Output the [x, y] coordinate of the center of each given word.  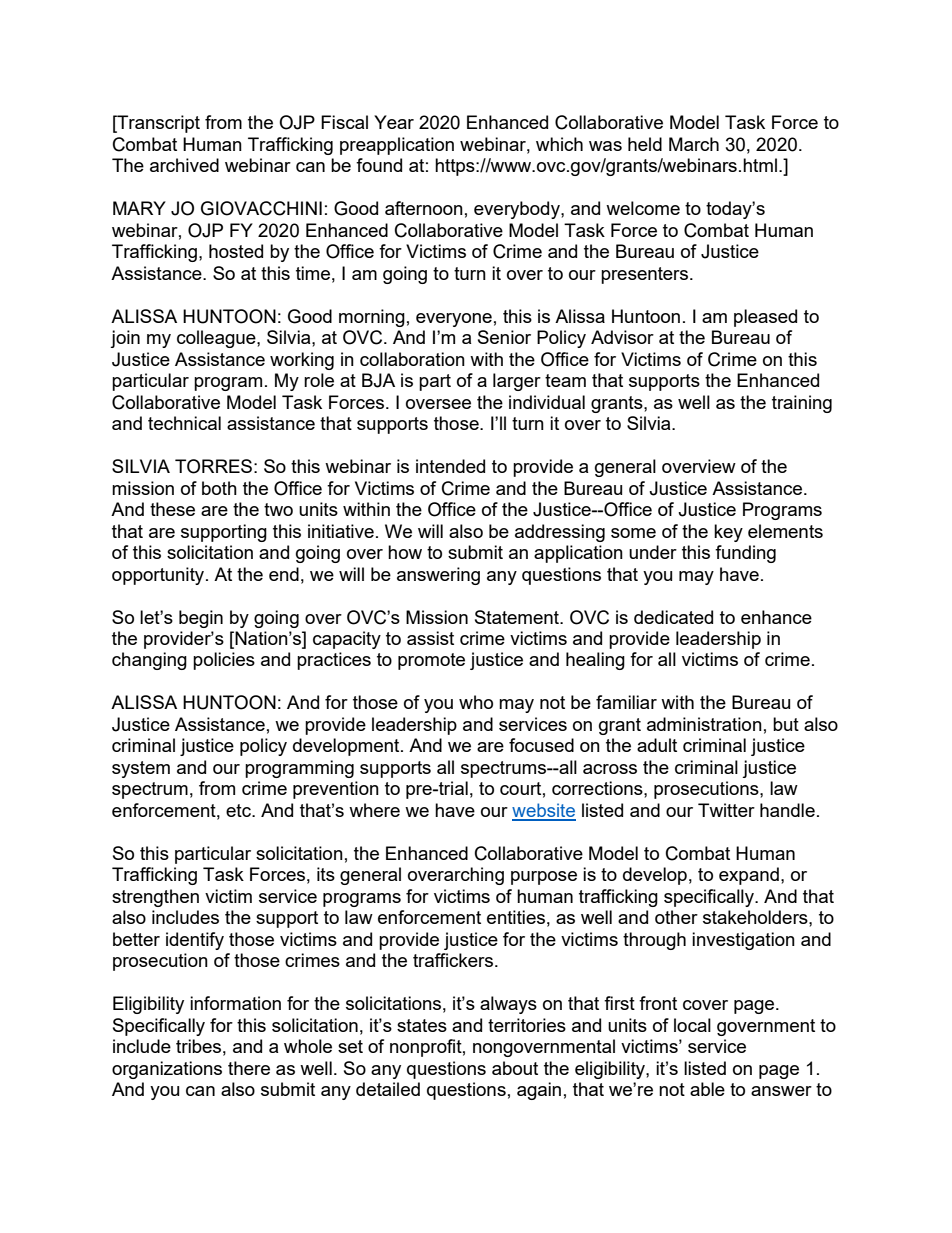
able [707, 1089]
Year [394, 122]
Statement [518, 617]
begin [201, 619]
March [694, 144]
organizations [167, 1070]
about [515, 1068]
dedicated [673, 617]
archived [184, 165]
